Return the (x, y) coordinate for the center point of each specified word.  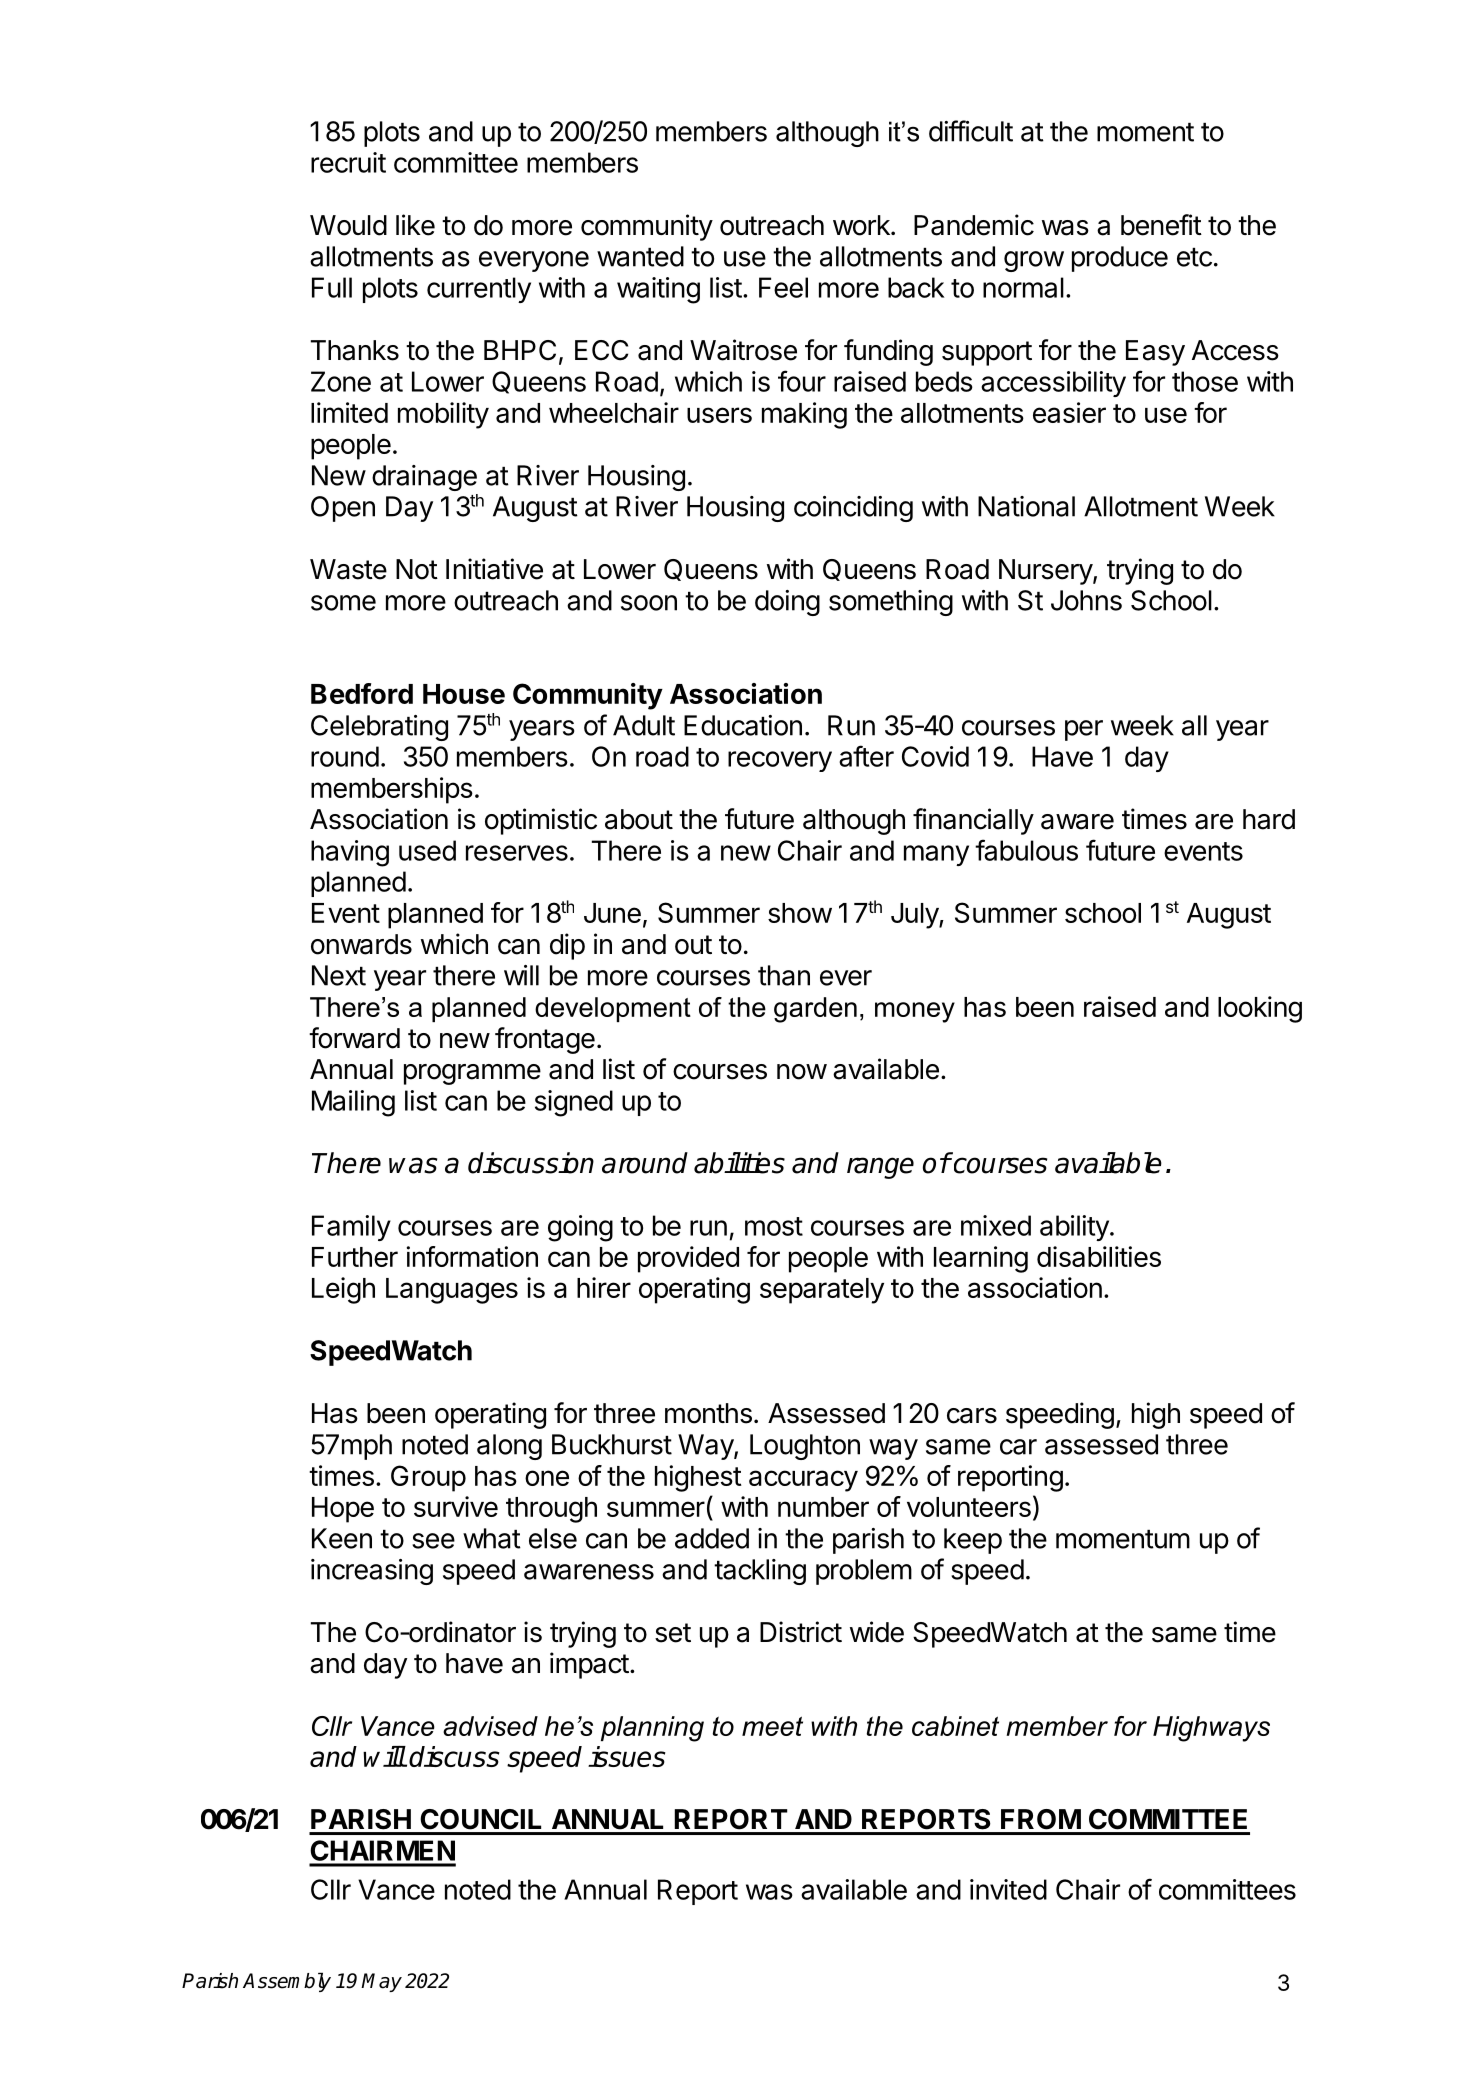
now (802, 1072)
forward (354, 1038)
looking (1260, 1009)
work (862, 225)
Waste (348, 569)
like (415, 225)
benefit (1161, 225)
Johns (1086, 600)
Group (428, 1478)
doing (787, 603)
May (381, 1982)
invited (1008, 1889)
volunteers (969, 1507)
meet (772, 1726)
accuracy (803, 1481)
